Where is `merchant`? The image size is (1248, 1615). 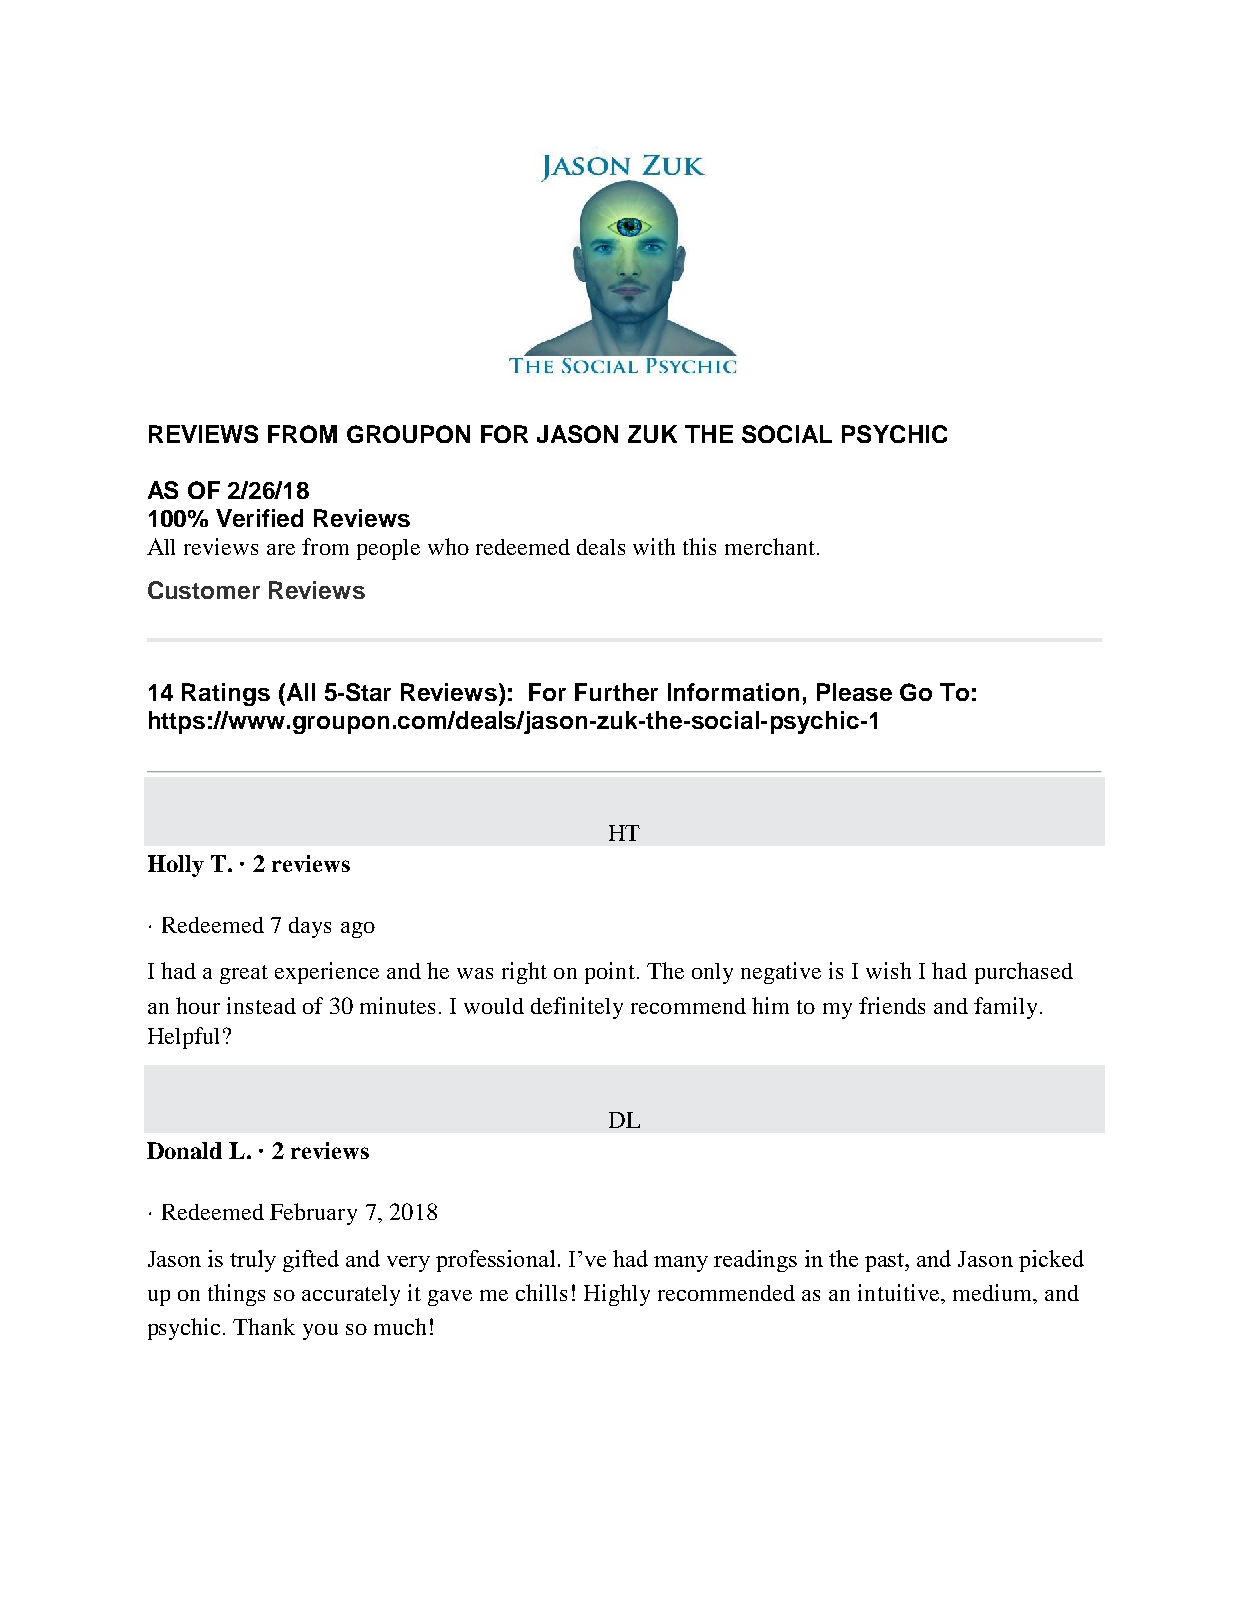 merchant is located at coordinates (771, 546).
